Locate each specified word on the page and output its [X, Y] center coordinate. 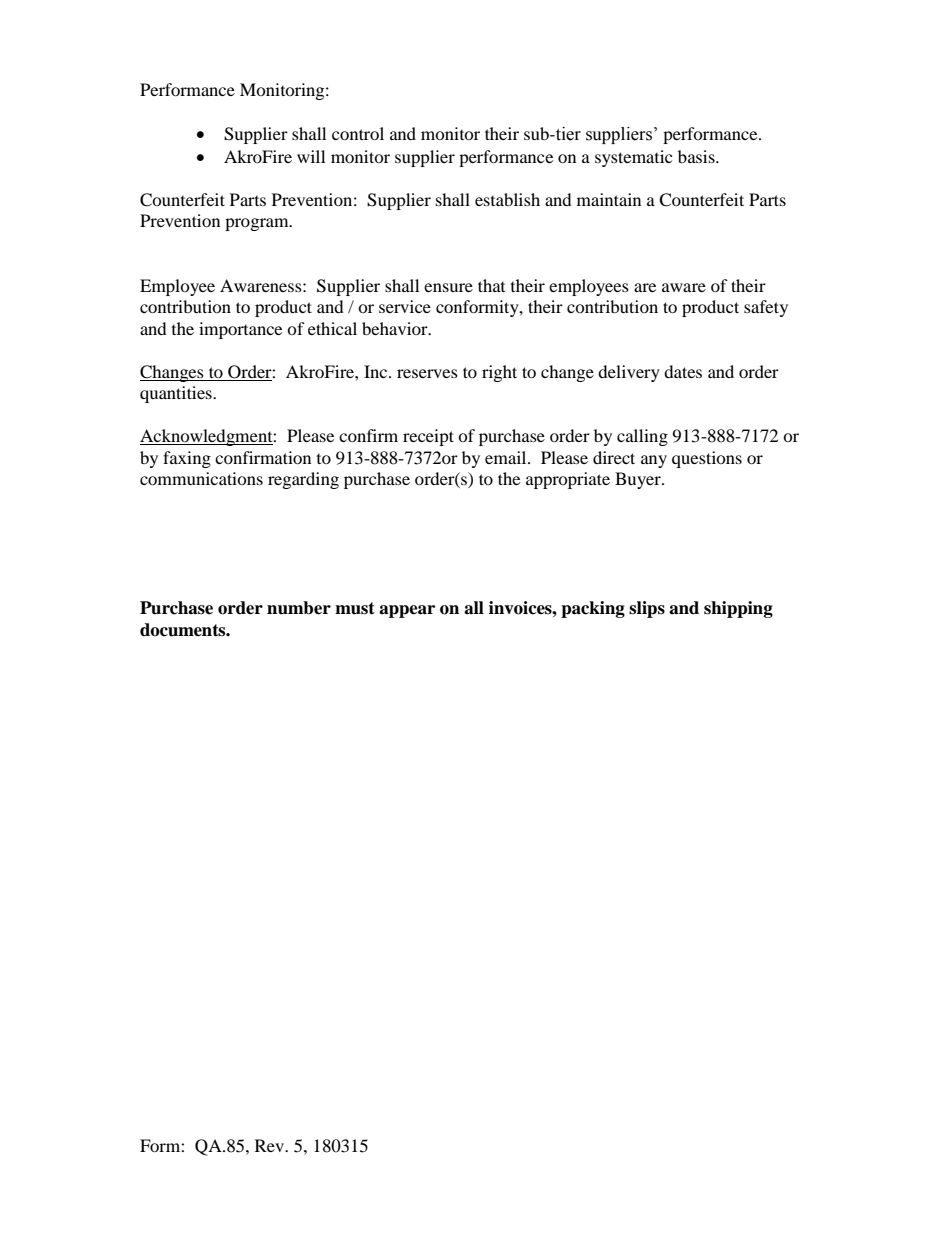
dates [683, 371]
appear [407, 611]
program [258, 224]
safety [766, 308]
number [299, 608]
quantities [177, 394]
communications [201, 478]
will [311, 156]
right [499, 373]
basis [697, 156]
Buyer [639, 480]
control [358, 133]
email [507, 457]
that [491, 285]
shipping [738, 609]
